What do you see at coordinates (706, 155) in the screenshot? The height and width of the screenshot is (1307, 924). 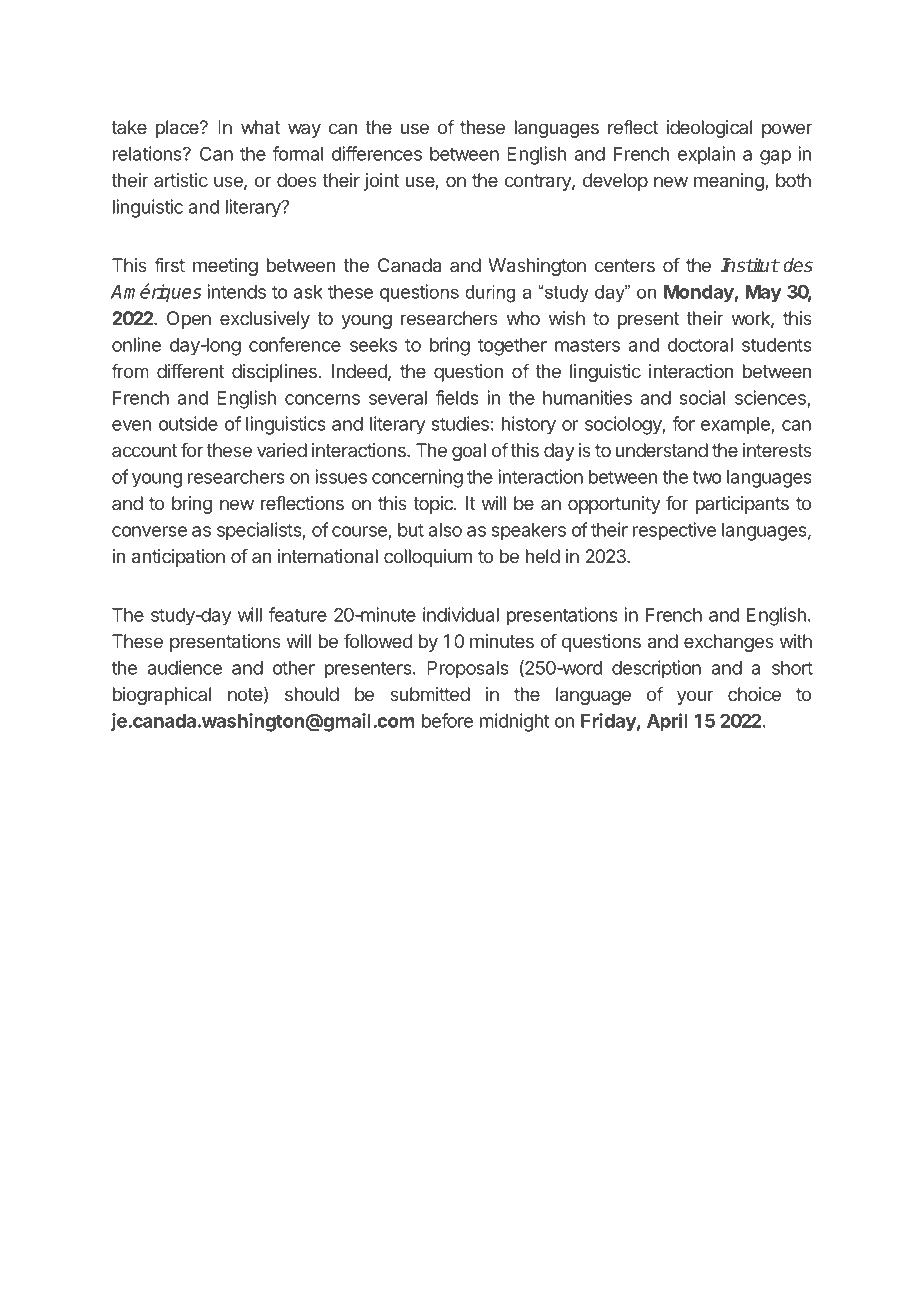 I see `explain` at bounding box center [706, 155].
